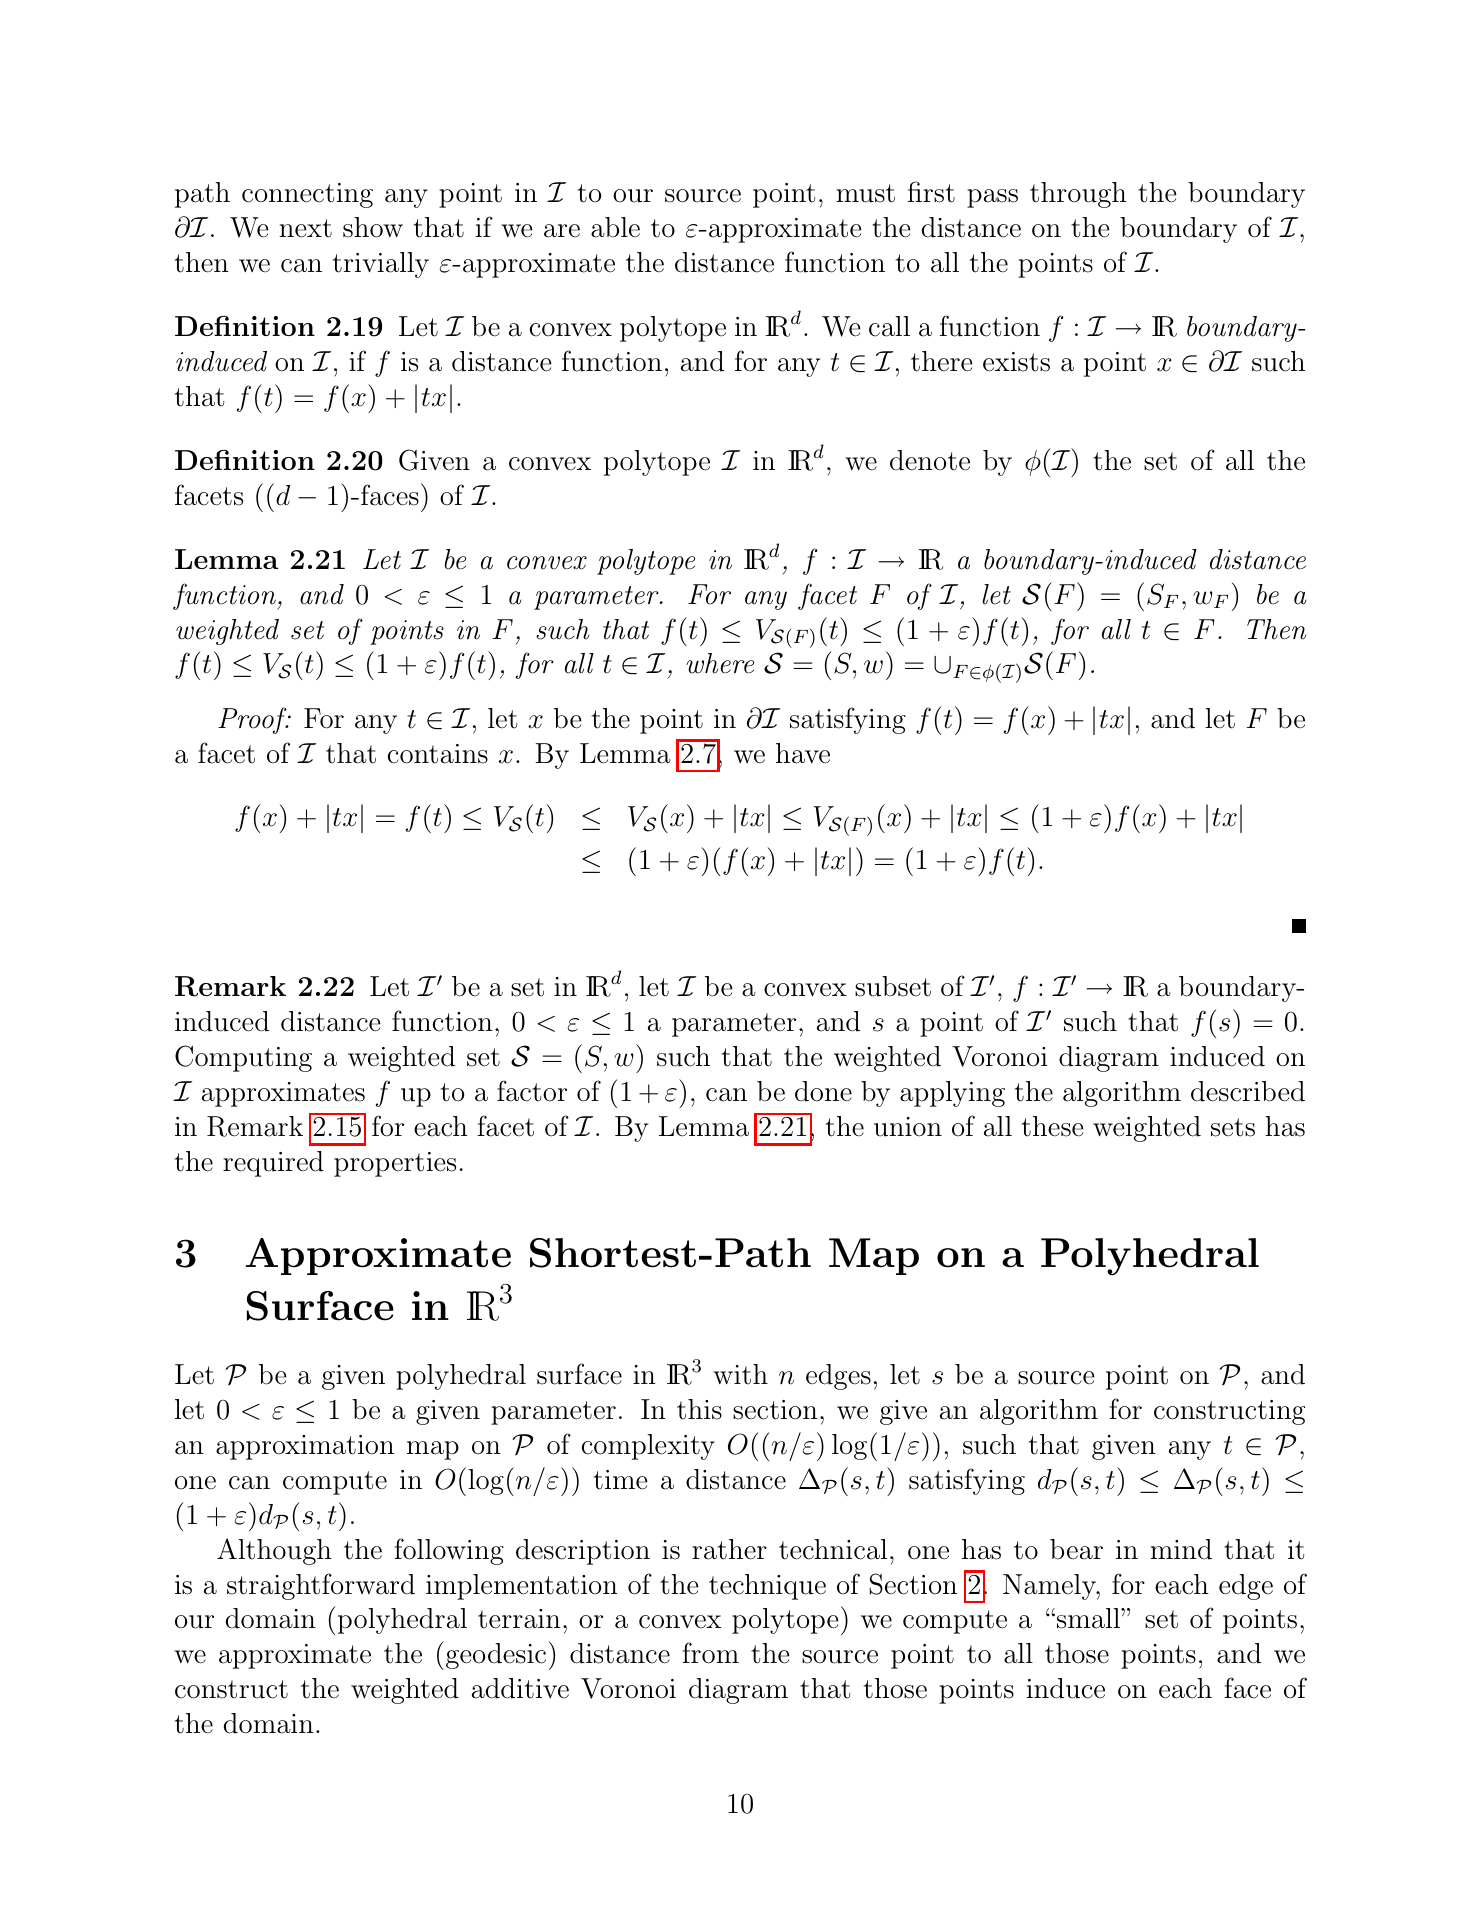  What do you see at coordinates (720, 663) in the document?
I see `where` at bounding box center [720, 663].
